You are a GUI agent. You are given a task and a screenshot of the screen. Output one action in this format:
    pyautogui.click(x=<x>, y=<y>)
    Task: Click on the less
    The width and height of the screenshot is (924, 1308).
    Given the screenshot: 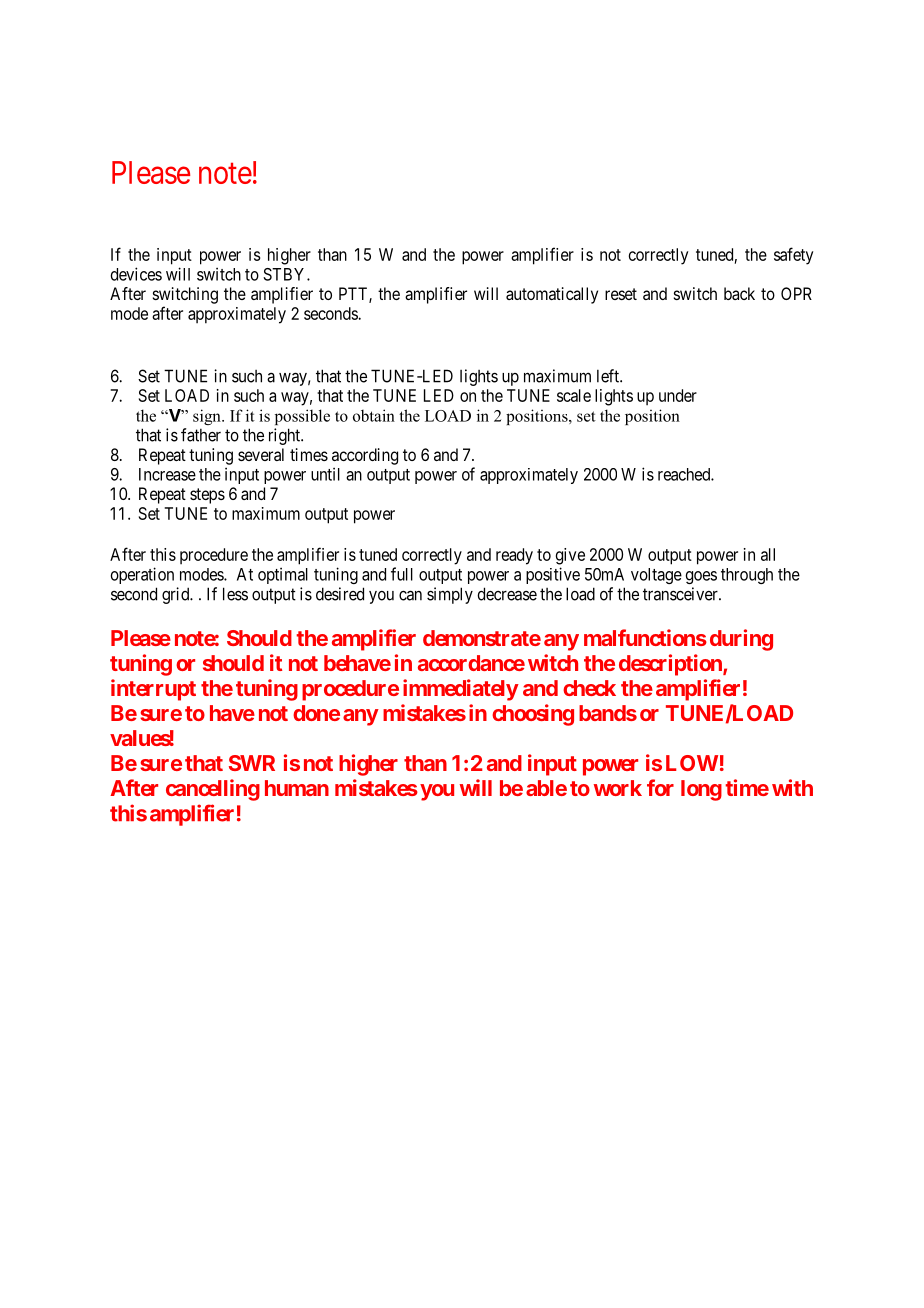 What is the action you would take?
    pyautogui.click(x=235, y=594)
